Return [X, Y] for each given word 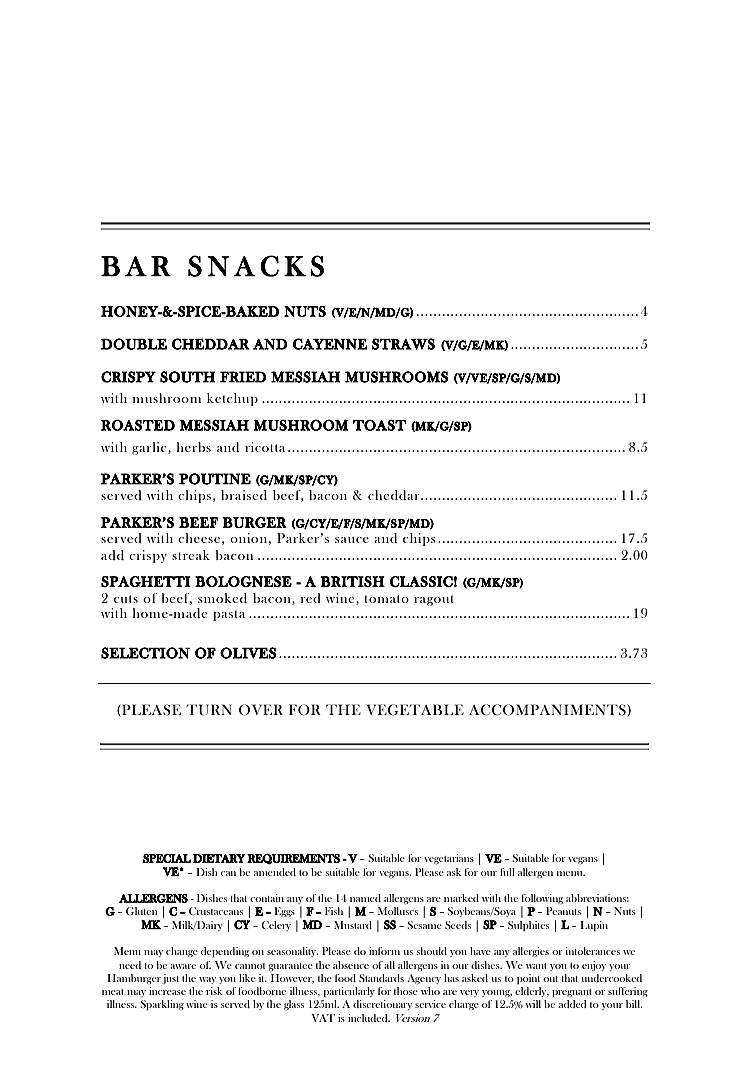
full [507, 872]
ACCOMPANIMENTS [548, 710]
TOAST [379, 425]
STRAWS [403, 344]
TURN [209, 710]
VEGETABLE [415, 710]
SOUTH [187, 377]
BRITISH [352, 581]
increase [167, 991]
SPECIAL [167, 858]
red [311, 598]
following [542, 900]
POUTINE [215, 479]
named [365, 898]
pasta [229, 615]
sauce [352, 540]
